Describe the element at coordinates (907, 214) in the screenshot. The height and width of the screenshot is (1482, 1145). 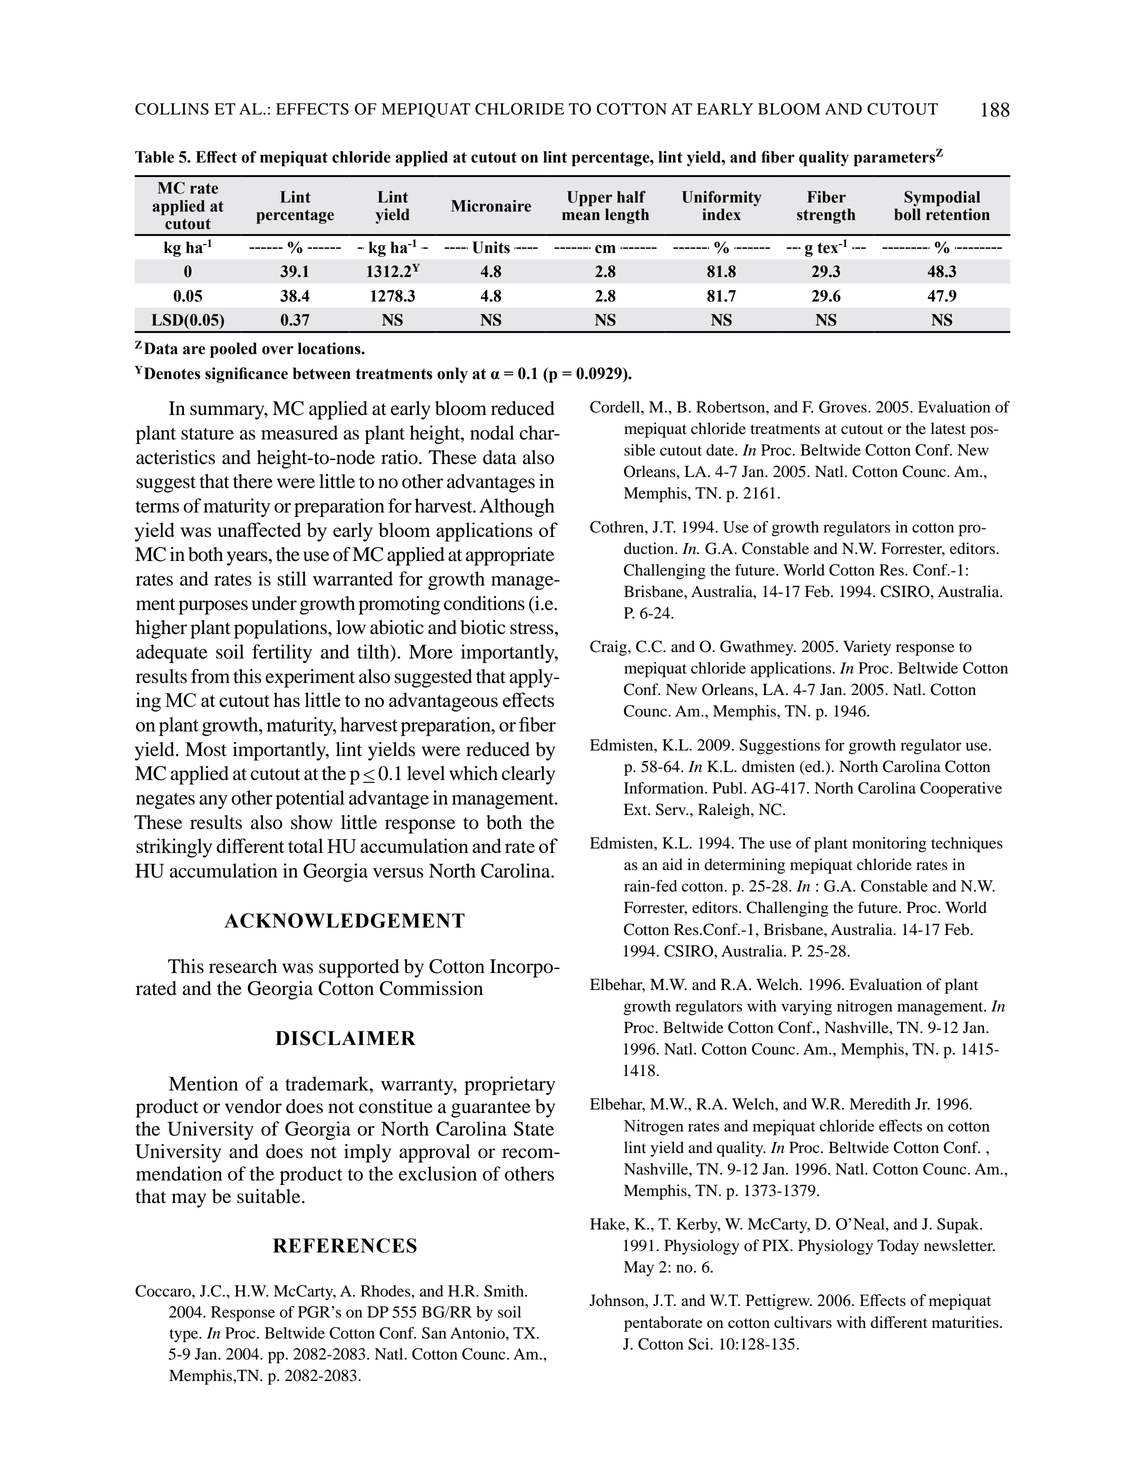
I see `boll` at that location.
